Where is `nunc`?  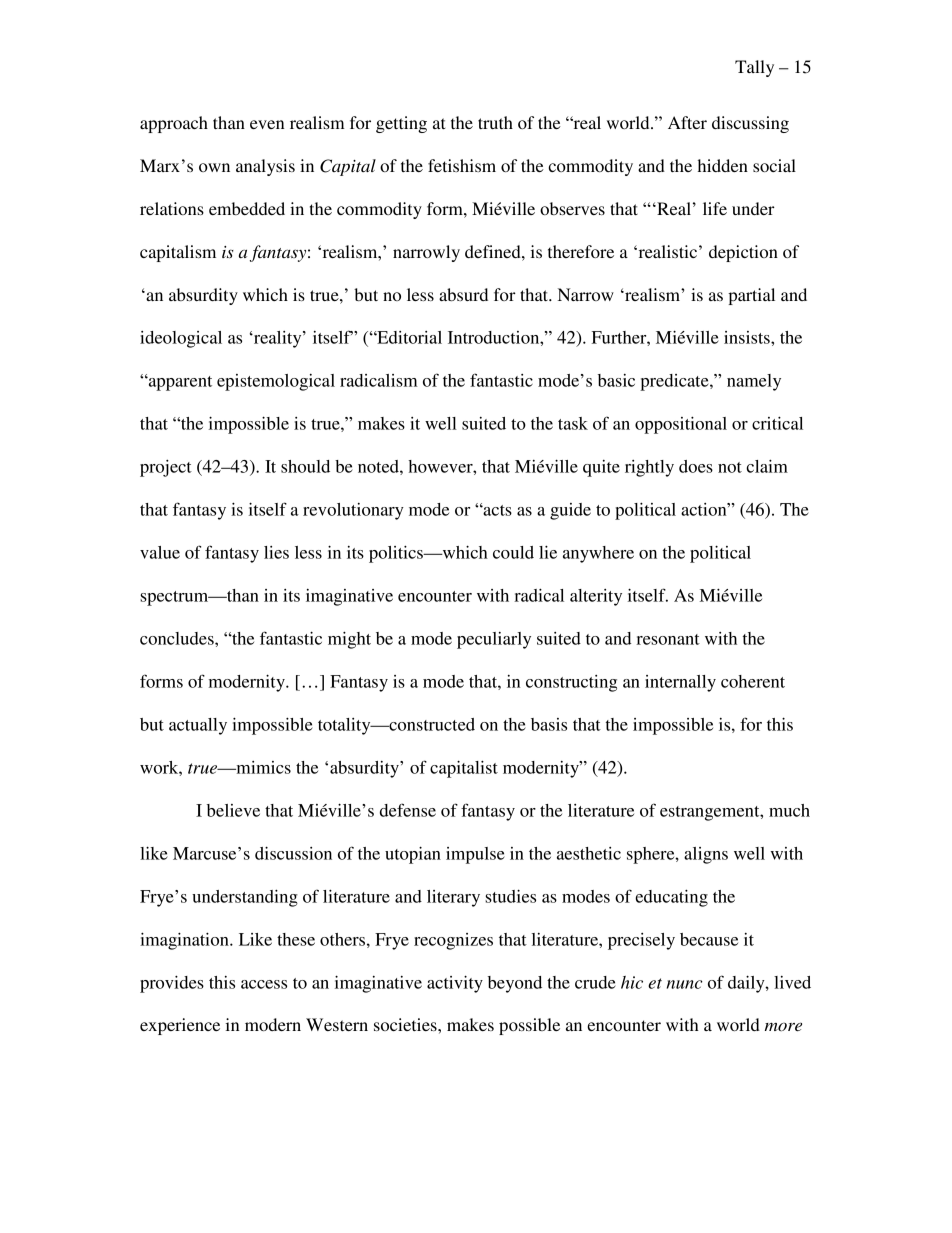 nunc is located at coordinates (685, 984).
